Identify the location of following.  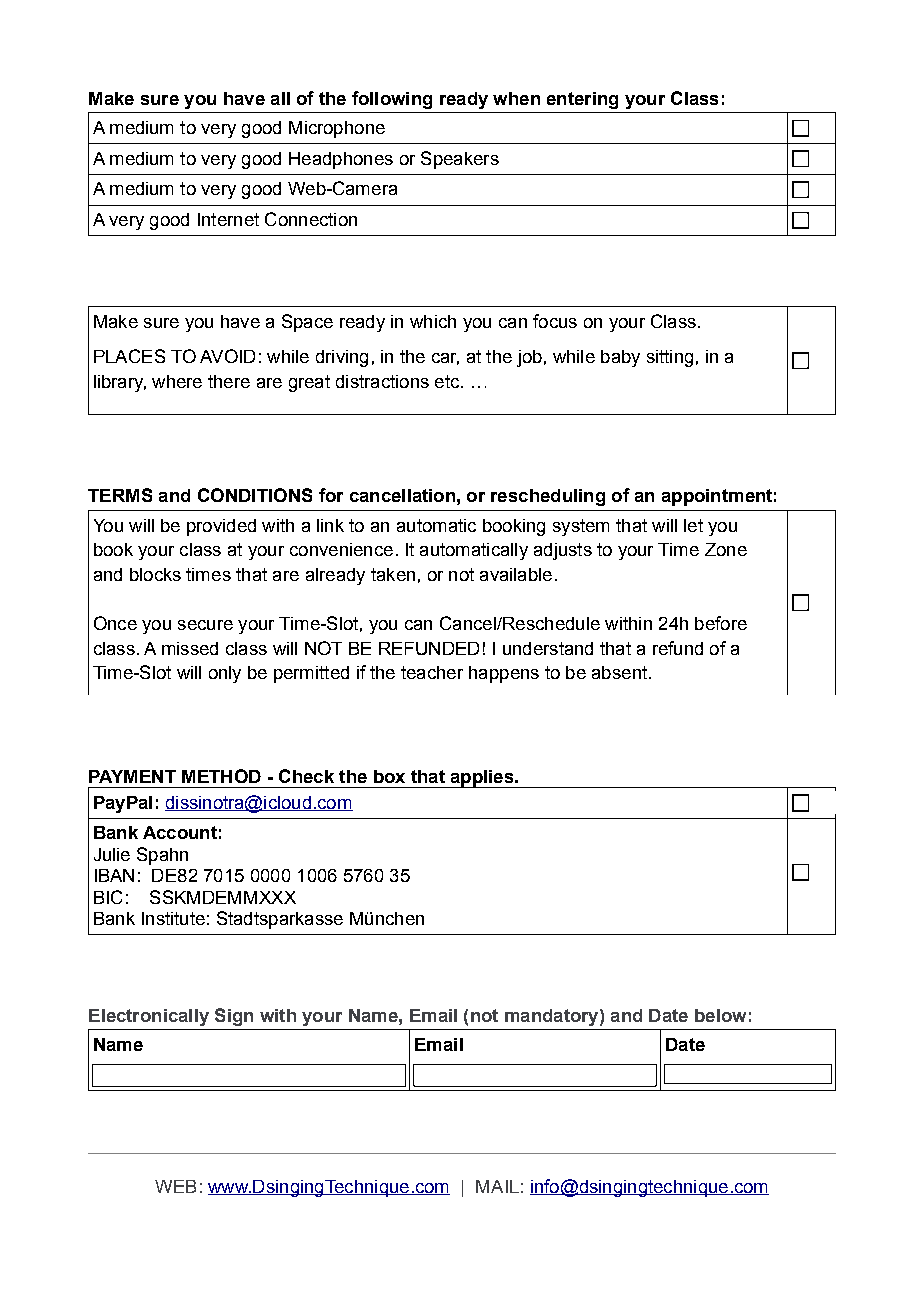
(392, 100).
